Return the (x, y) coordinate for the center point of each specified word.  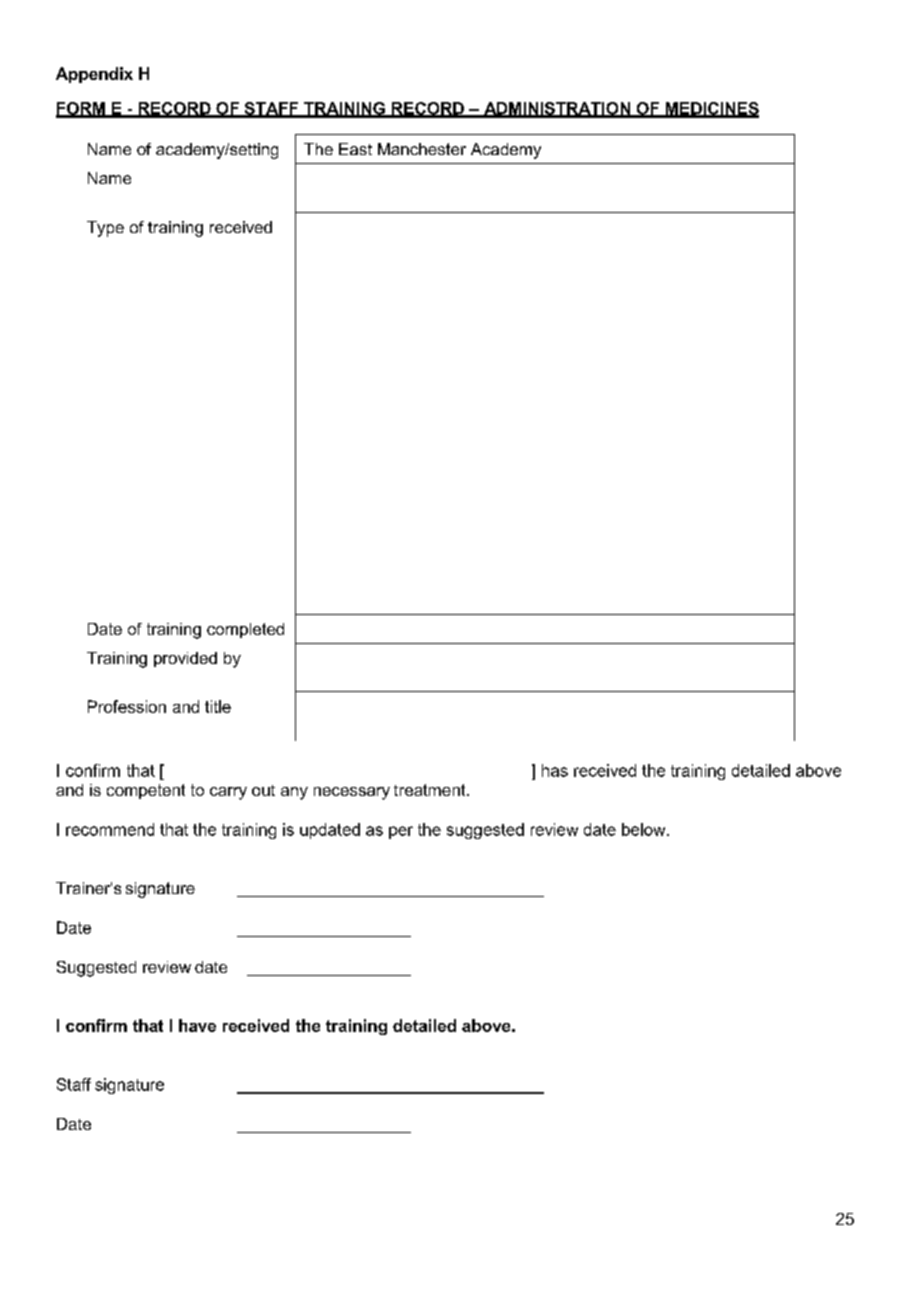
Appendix (94, 75)
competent (146, 791)
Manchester (422, 149)
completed (245, 630)
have (197, 1025)
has (555, 770)
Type (105, 229)
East (355, 149)
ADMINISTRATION (557, 109)
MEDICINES (711, 109)
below (645, 829)
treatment (431, 790)
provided (185, 659)
